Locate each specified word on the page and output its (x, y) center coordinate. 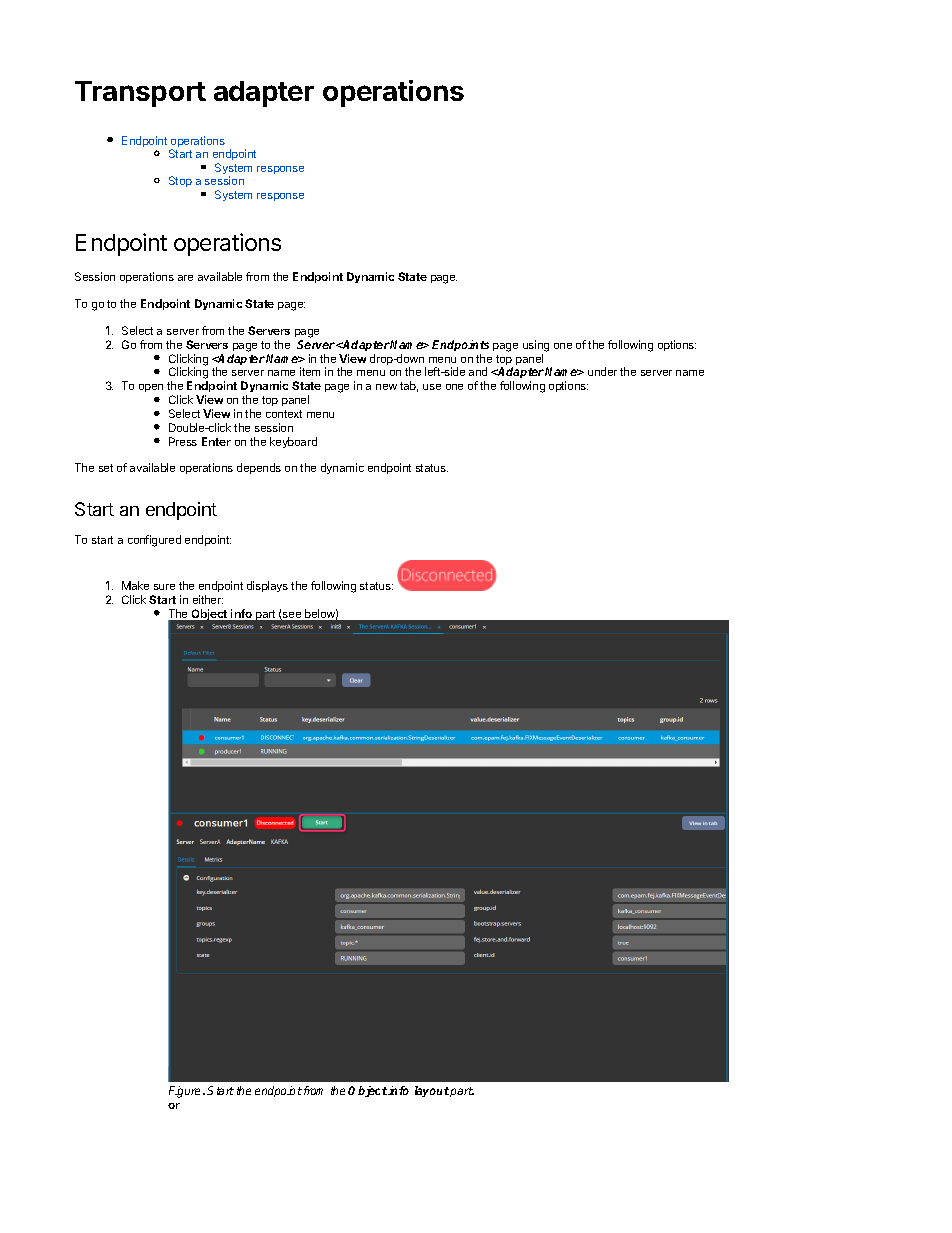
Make (135, 585)
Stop (180, 181)
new (386, 387)
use (432, 387)
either (208, 599)
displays (267, 586)
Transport (140, 94)
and (478, 371)
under (602, 371)
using (536, 346)
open (151, 388)
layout (432, 1091)
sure (164, 587)
